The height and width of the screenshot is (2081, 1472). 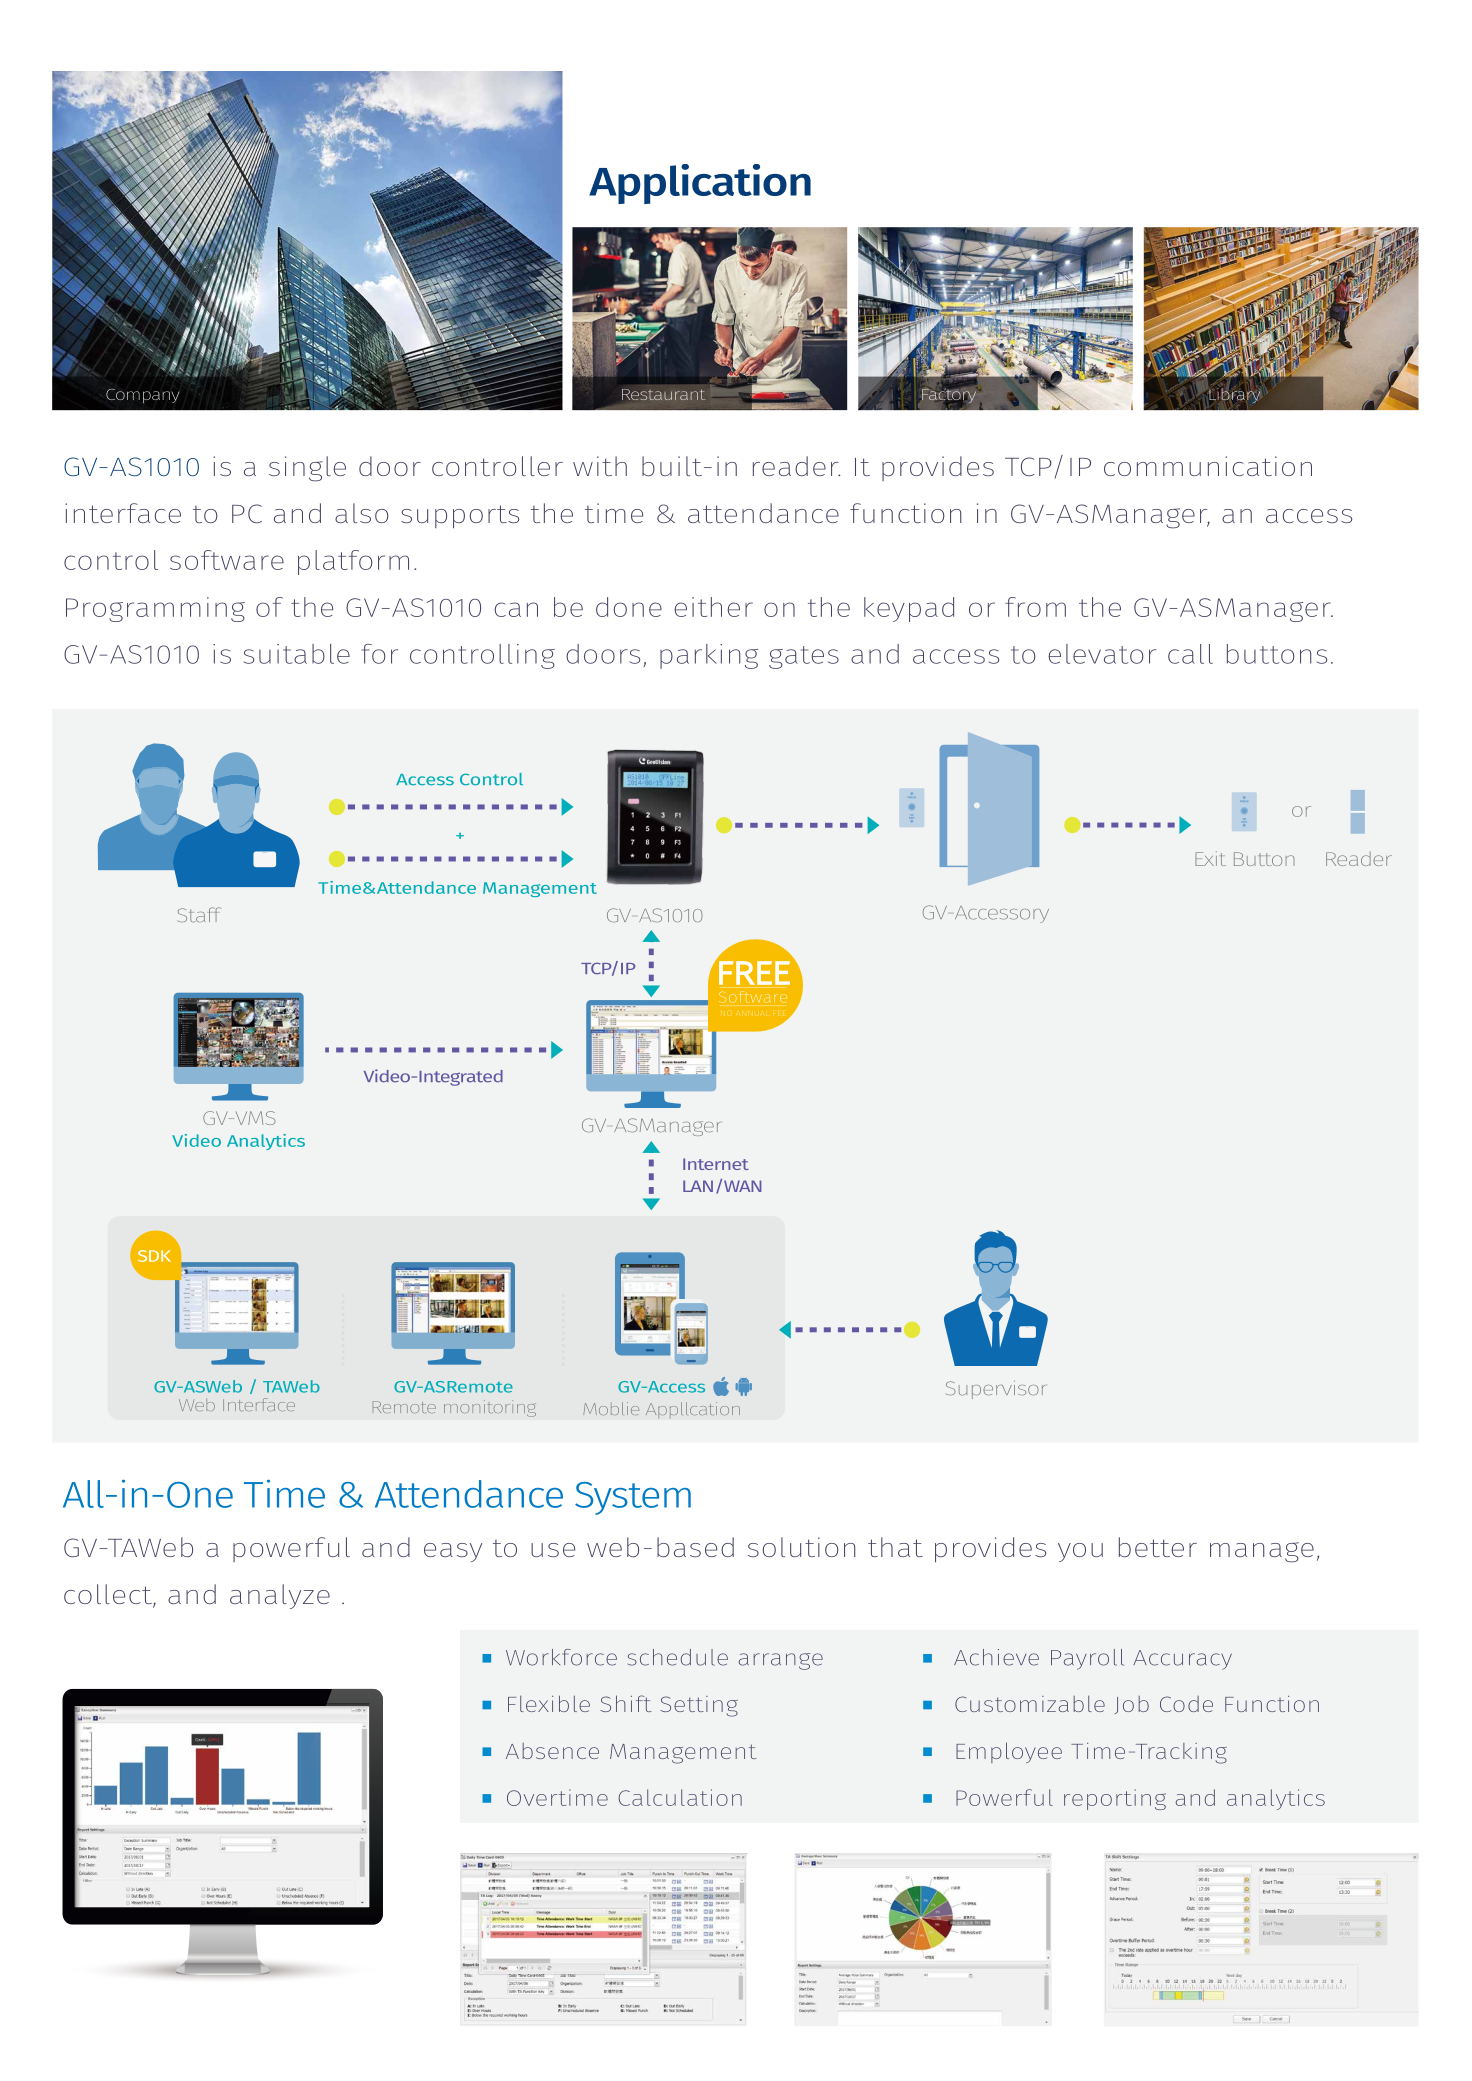 What do you see at coordinates (1235, 395) in the screenshot?
I see `Library` at bounding box center [1235, 395].
